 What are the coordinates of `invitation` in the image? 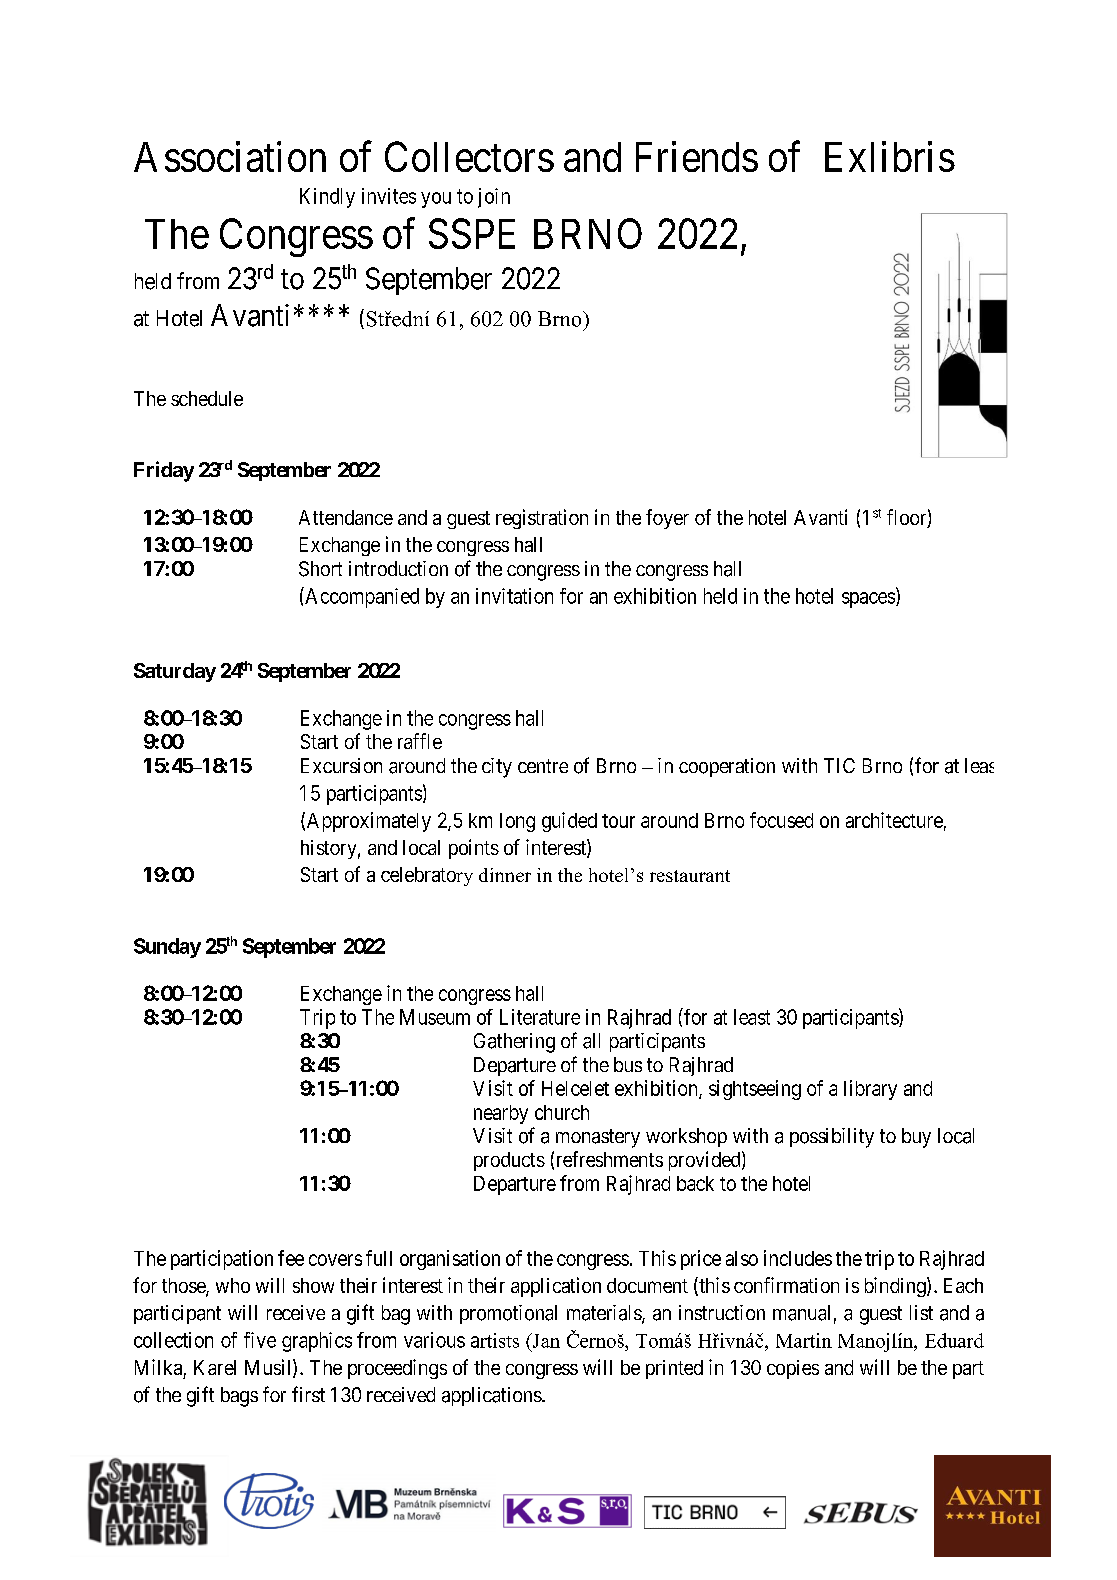 It's located at (514, 596).
